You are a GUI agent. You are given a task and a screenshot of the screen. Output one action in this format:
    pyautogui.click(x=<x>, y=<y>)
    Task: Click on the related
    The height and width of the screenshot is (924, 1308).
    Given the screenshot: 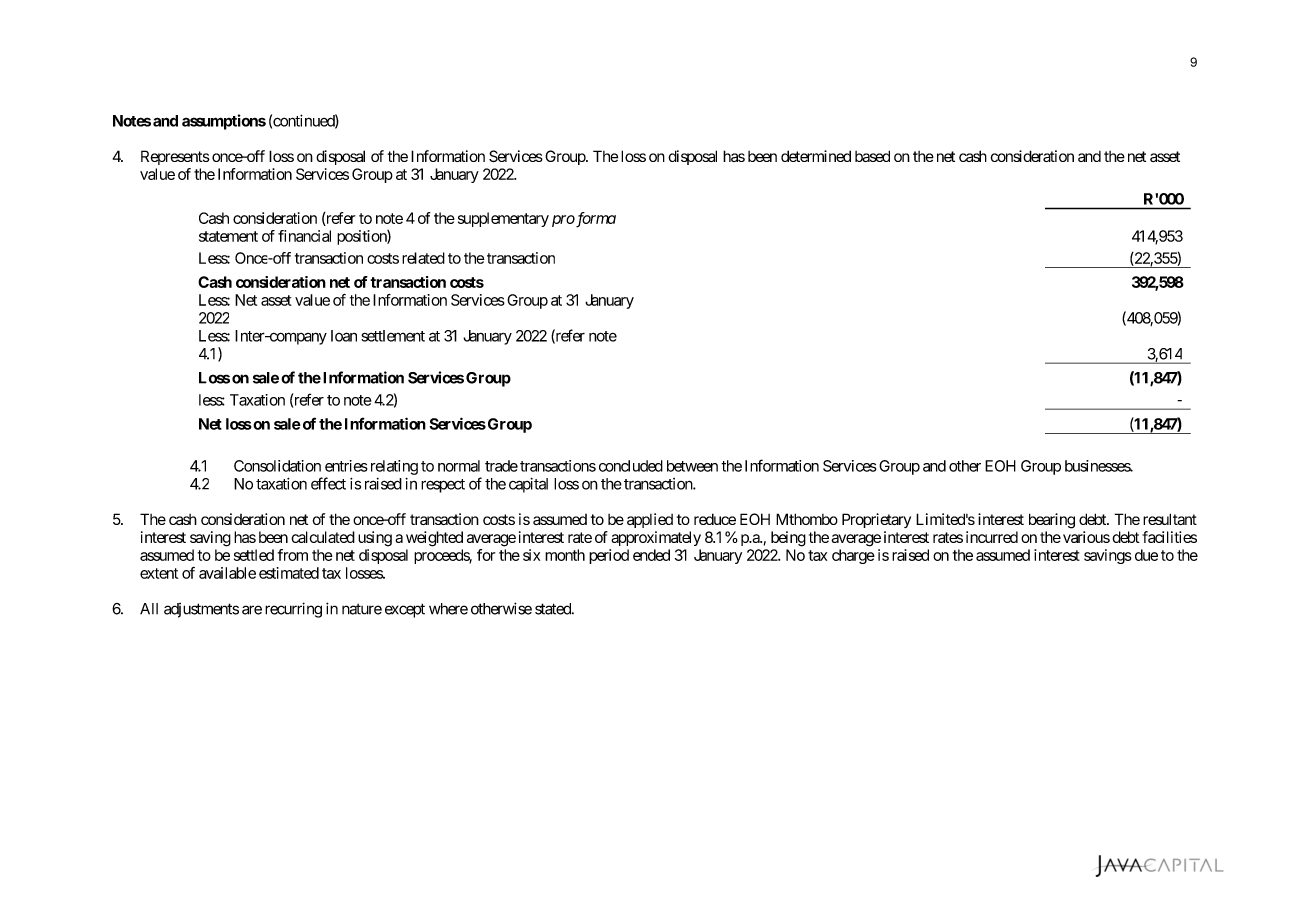 What is the action you would take?
    pyautogui.click(x=423, y=258)
